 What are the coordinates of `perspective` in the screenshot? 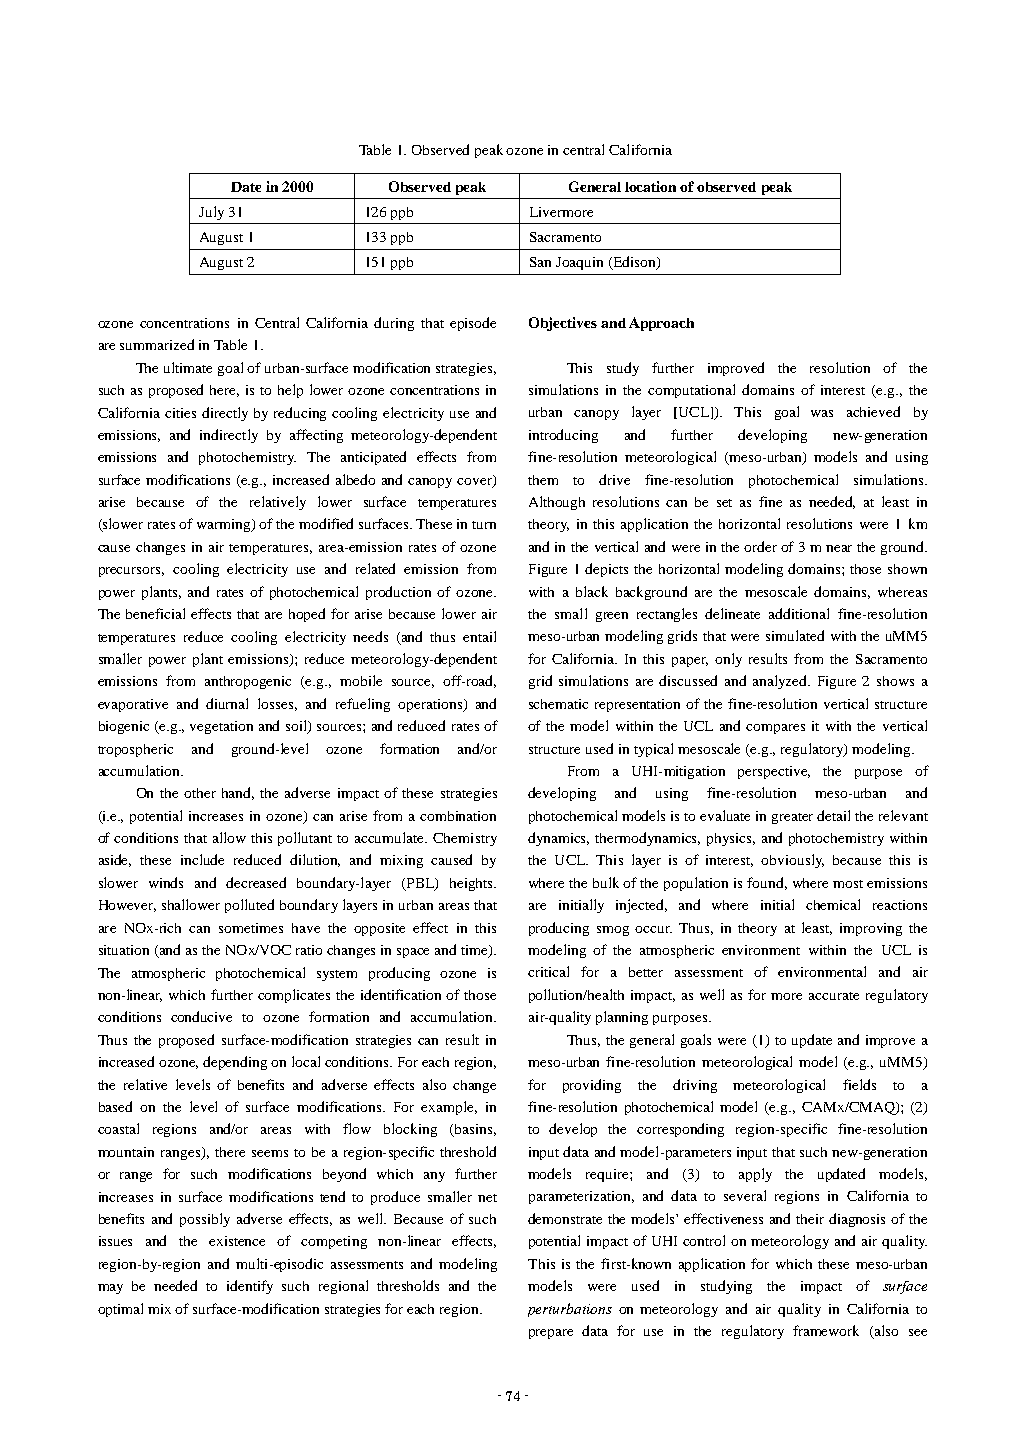 It's located at (774, 772).
